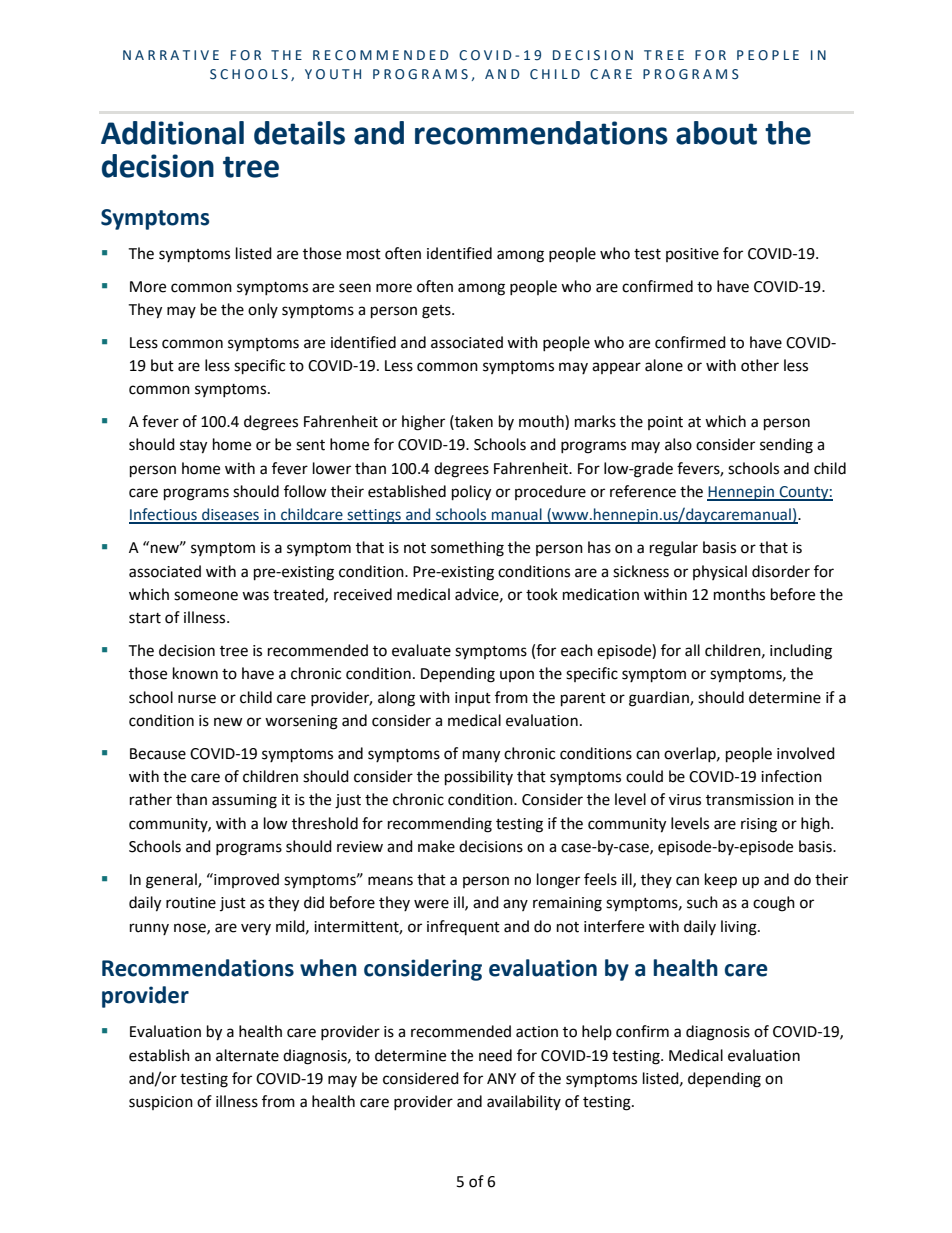 The width and height of the image is (952, 1233). Describe the element at coordinates (716, 133) in the image. I see `about` at that location.
